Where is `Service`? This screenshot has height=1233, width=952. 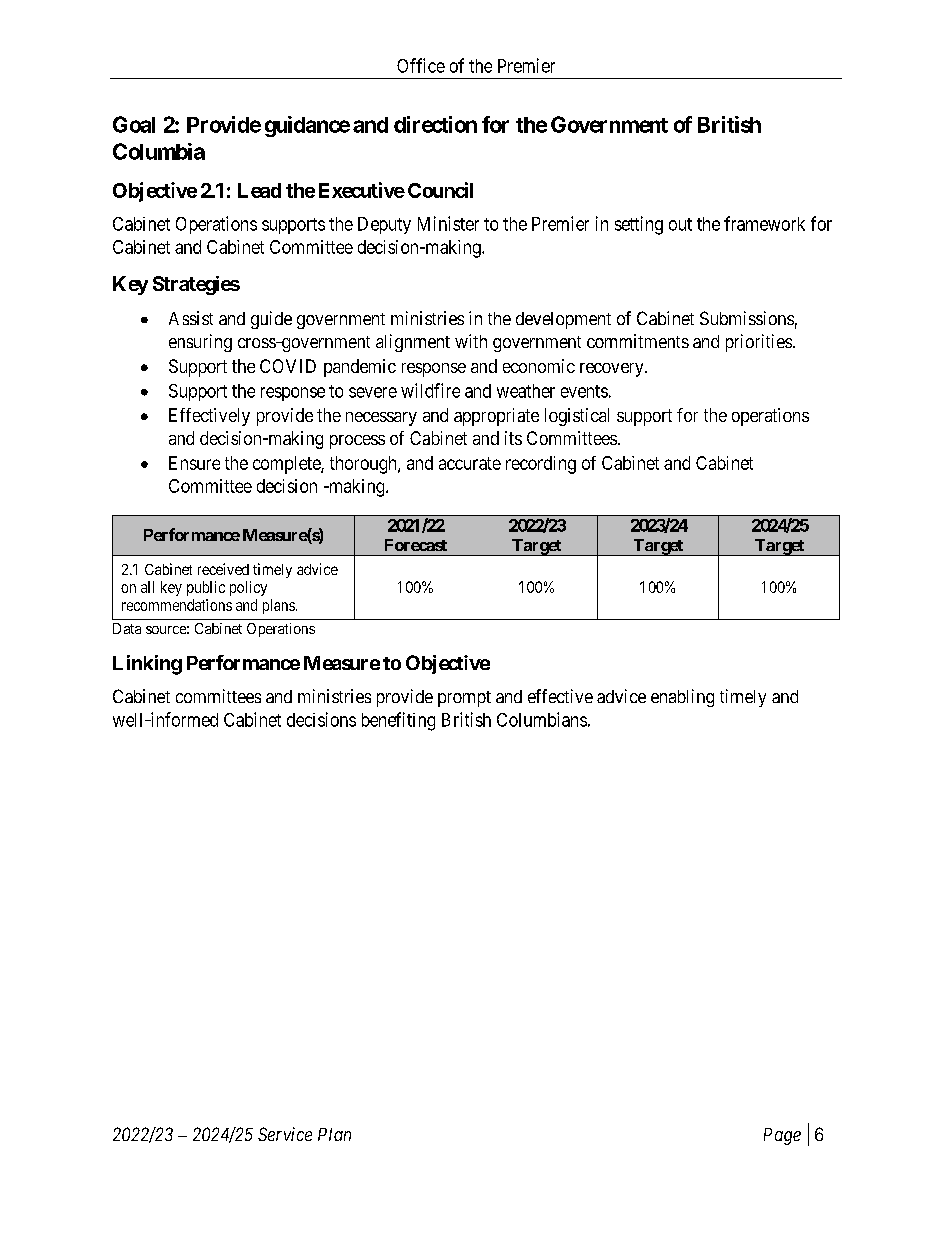
Service is located at coordinates (285, 1134).
